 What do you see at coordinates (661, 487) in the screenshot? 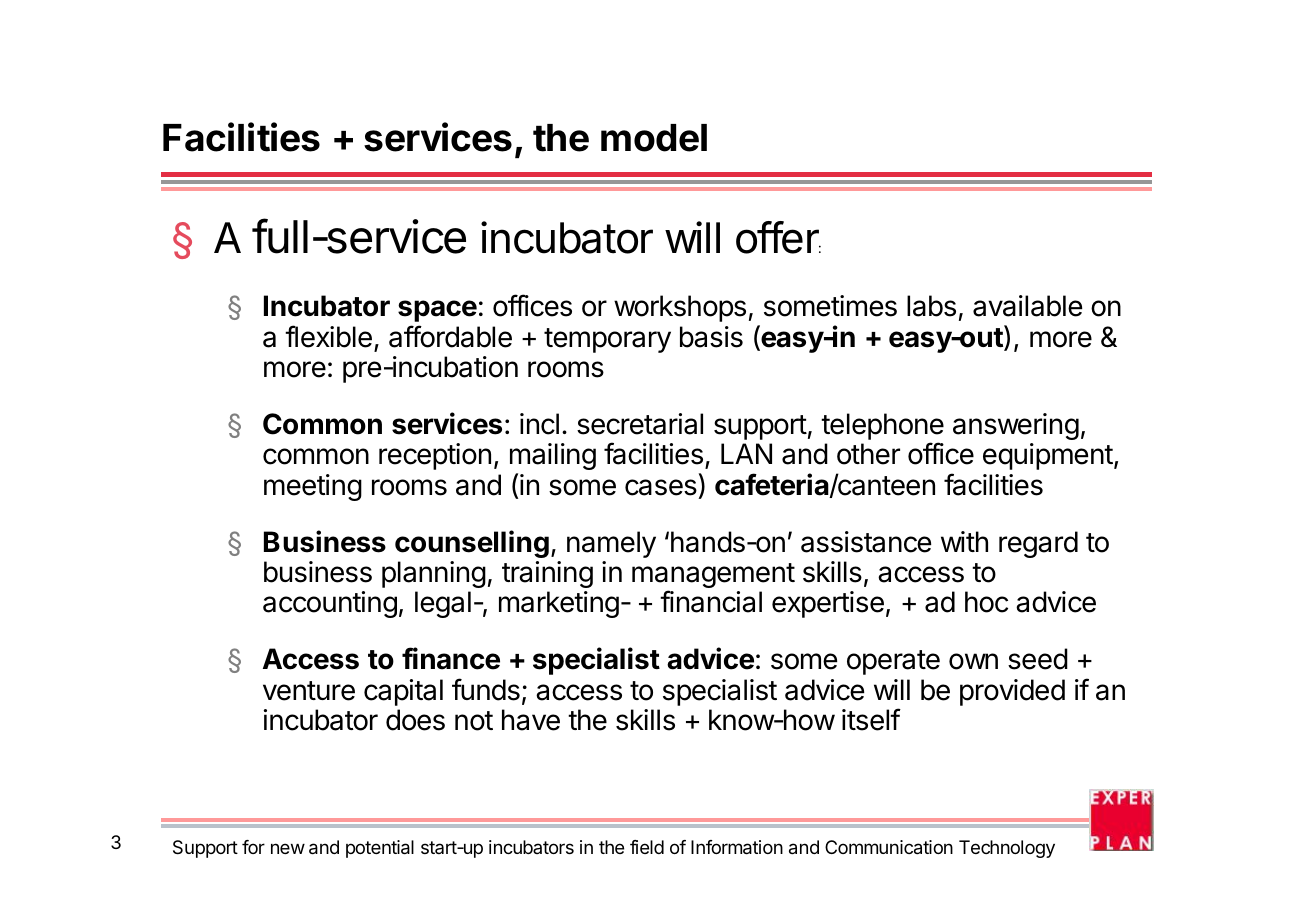
I see `cases` at bounding box center [661, 487].
